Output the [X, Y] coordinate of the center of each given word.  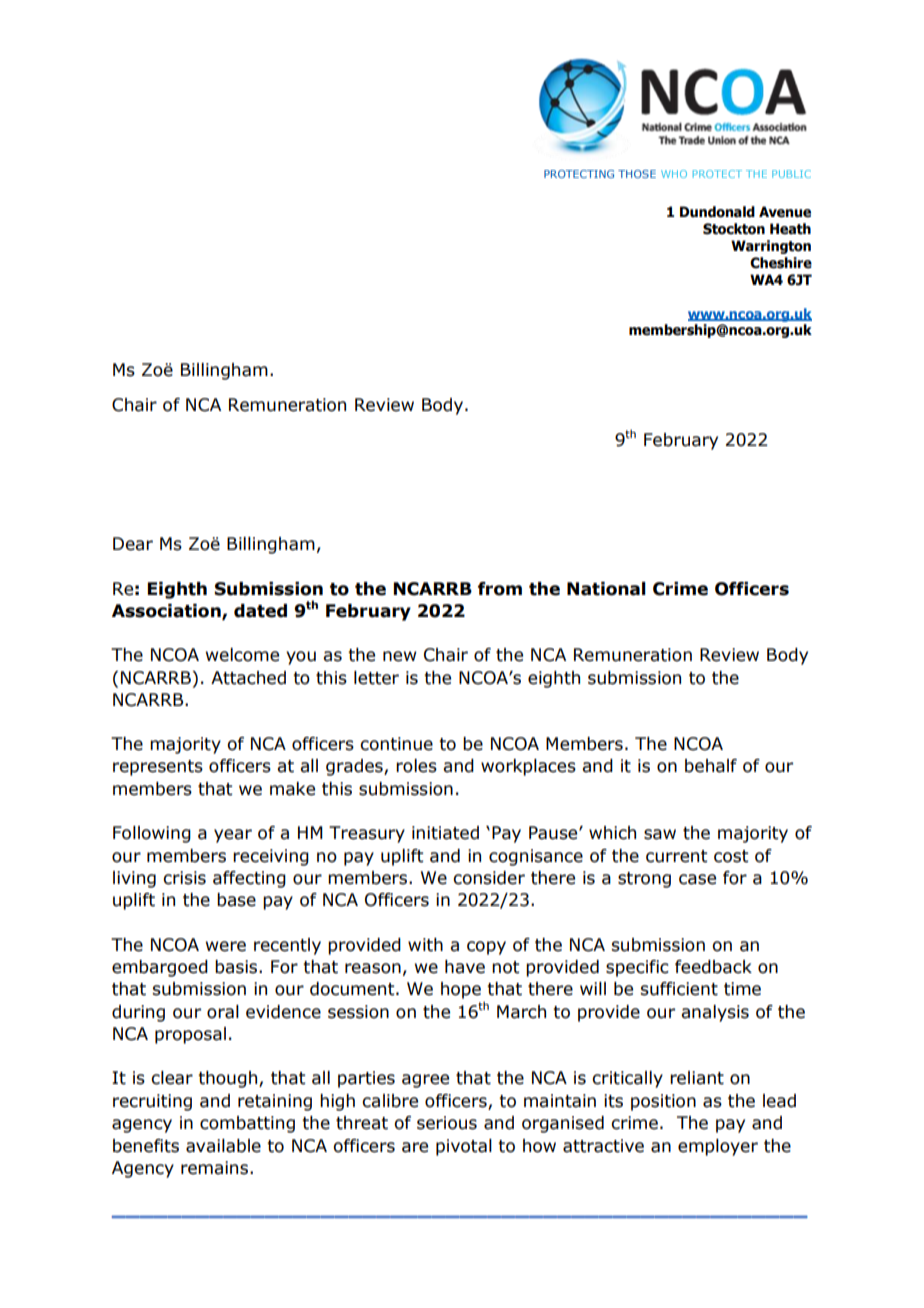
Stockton [734, 229]
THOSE [637, 174]
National [606, 589]
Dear [133, 544]
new [399, 656]
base [236, 900]
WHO [674, 174]
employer [718, 1147]
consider [489, 878]
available [223, 1146]
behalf [711, 766]
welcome [242, 655]
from [500, 589]
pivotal [464, 1147]
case [697, 879]
